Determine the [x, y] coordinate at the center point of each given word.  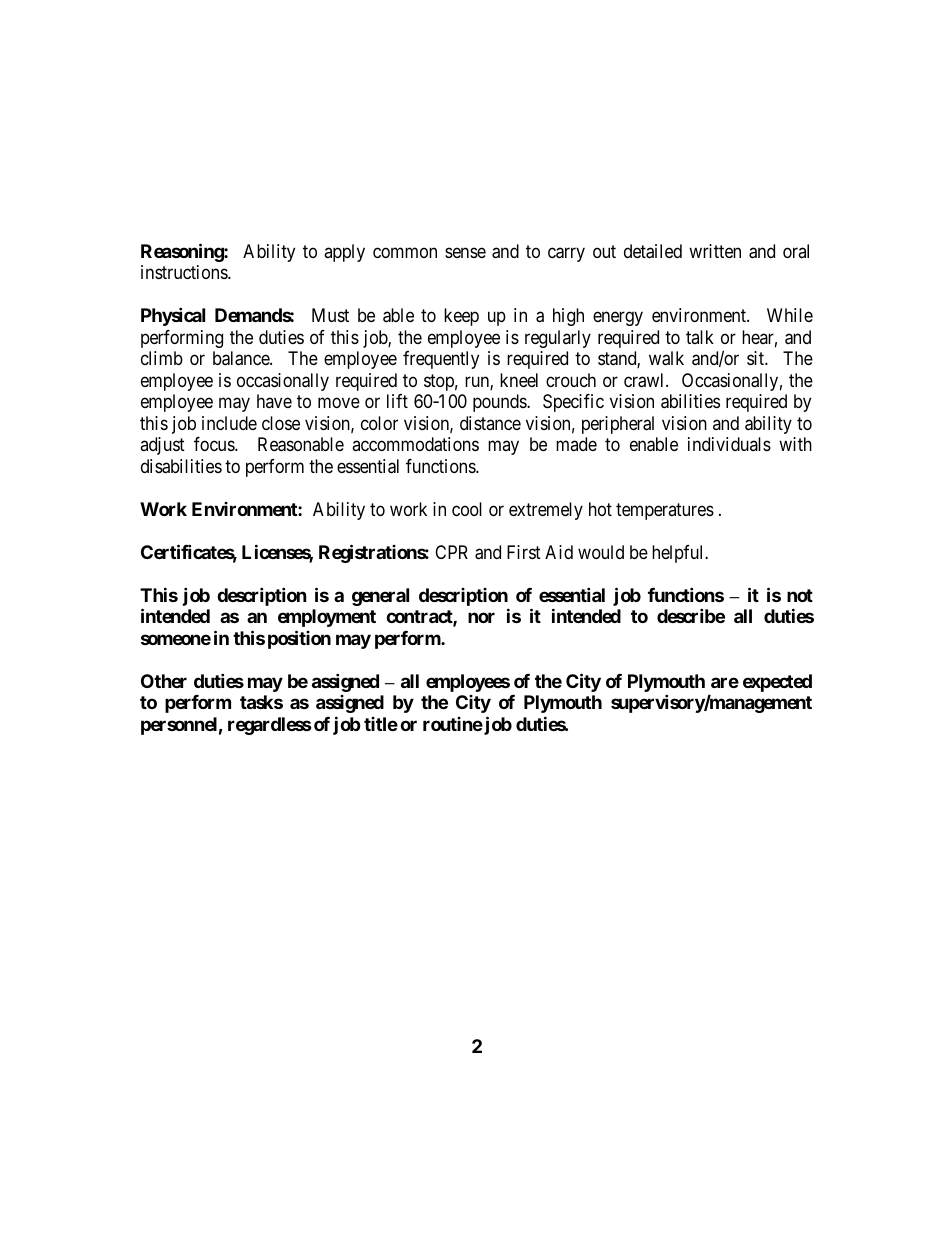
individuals [729, 444]
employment [327, 618]
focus [215, 444]
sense [465, 252]
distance [490, 423]
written [715, 251]
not [800, 595]
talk [700, 337]
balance [242, 358]
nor [481, 617]
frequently [441, 360]
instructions [185, 272]
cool [467, 509]
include [229, 423]
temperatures [665, 511]
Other [164, 681]
